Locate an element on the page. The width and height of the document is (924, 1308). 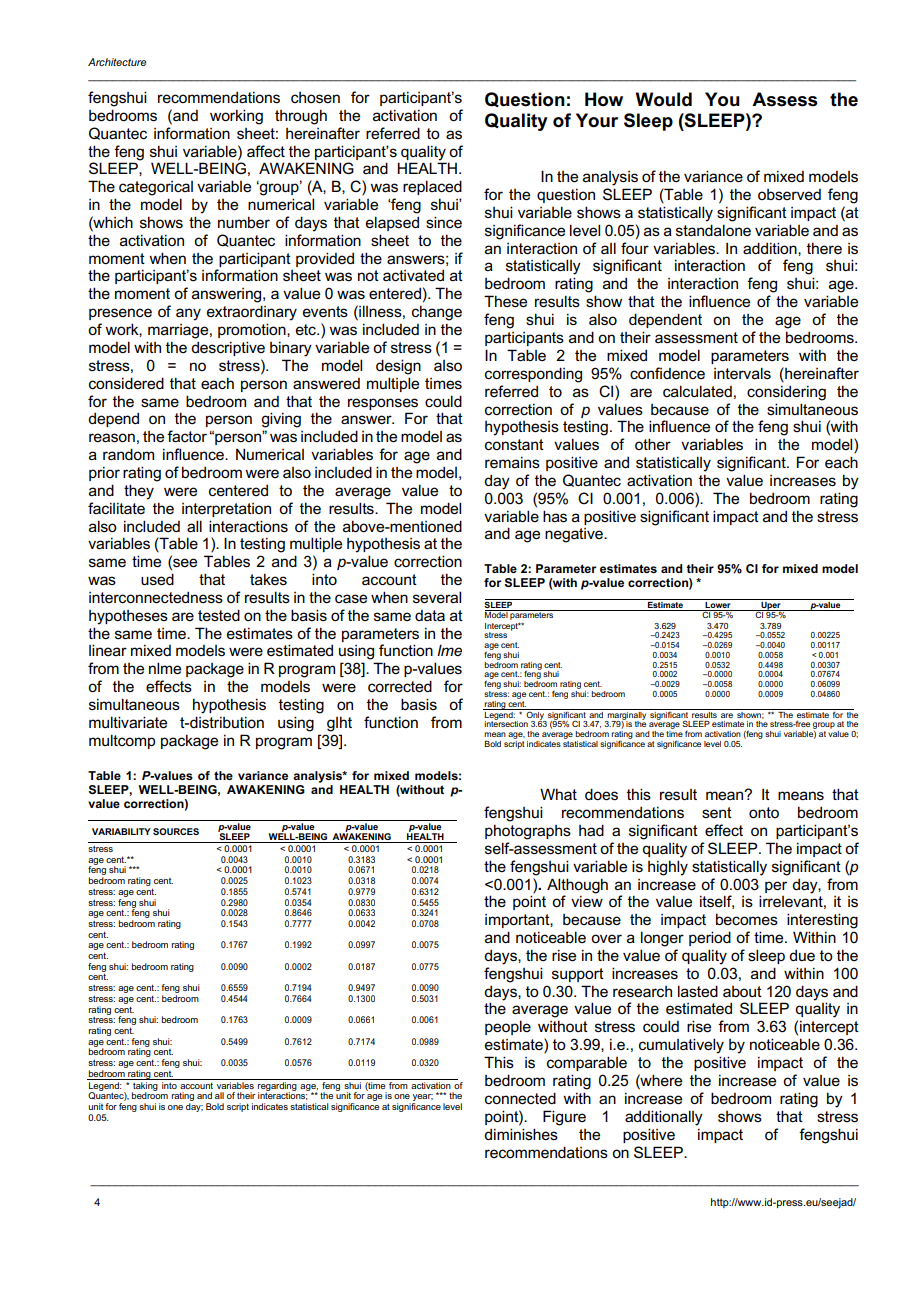
calculated is located at coordinates (697, 391).
